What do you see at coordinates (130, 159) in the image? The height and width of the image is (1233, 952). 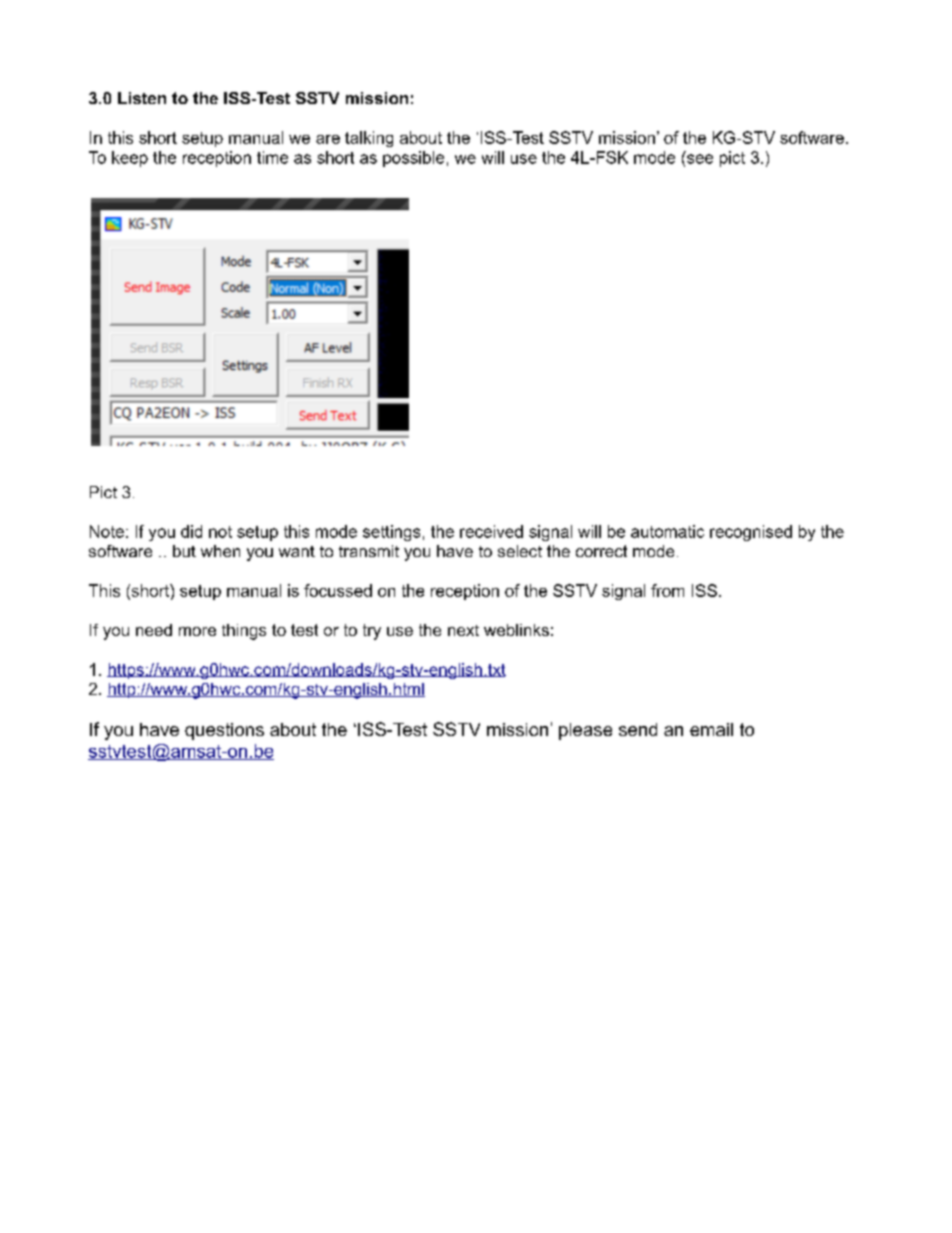 I see `keep` at bounding box center [130, 159].
